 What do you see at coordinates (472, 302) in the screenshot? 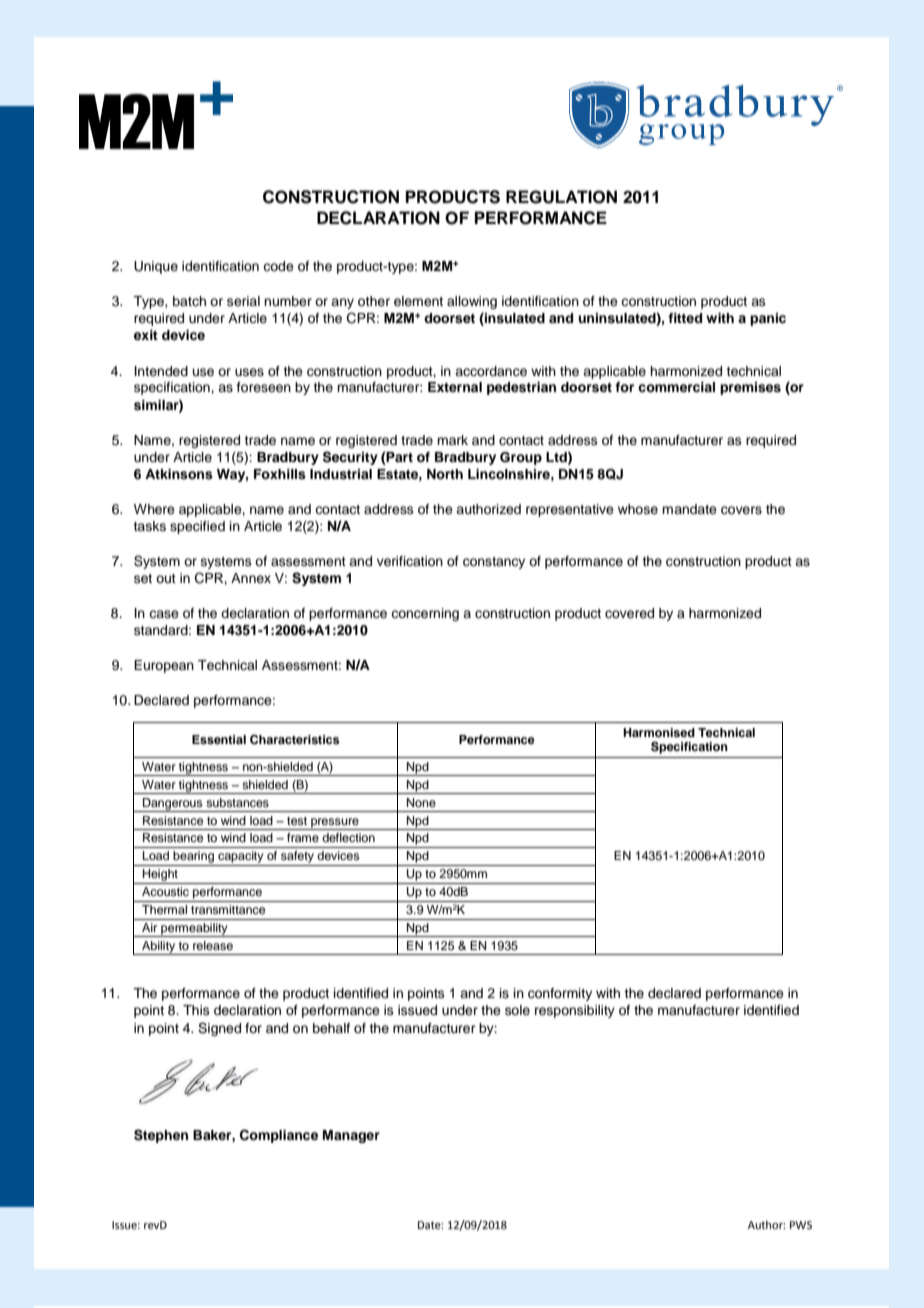
I see `allowing` at bounding box center [472, 302].
